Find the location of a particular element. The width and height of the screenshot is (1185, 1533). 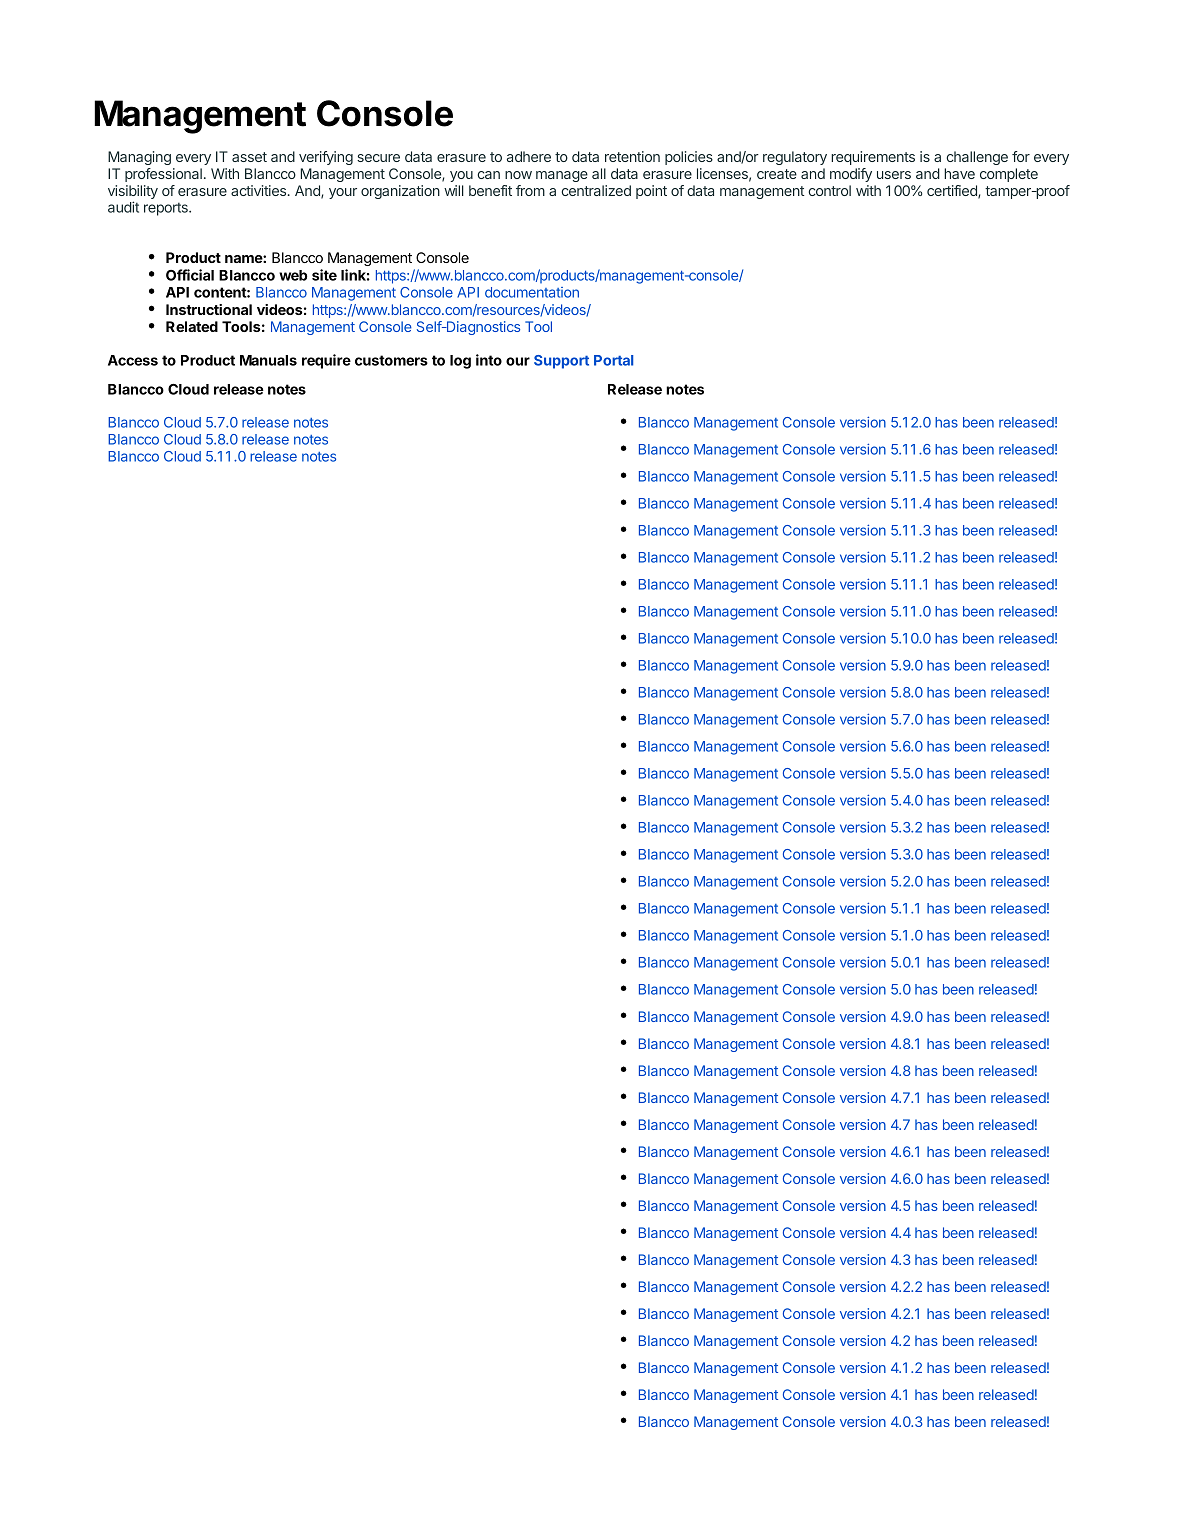

Support is located at coordinates (561, 362).
